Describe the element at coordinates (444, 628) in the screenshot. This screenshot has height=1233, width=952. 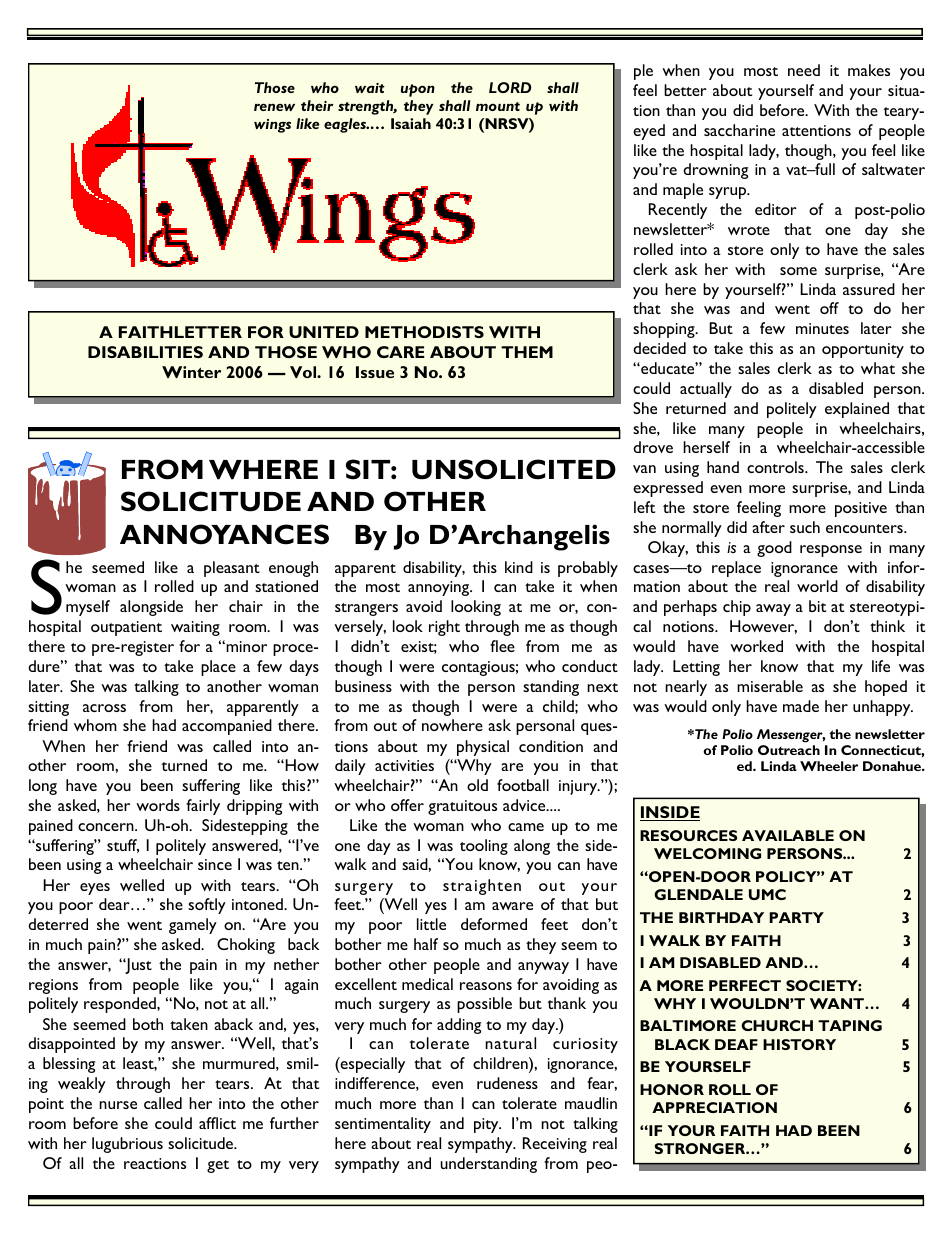
I see `right` at that location.
